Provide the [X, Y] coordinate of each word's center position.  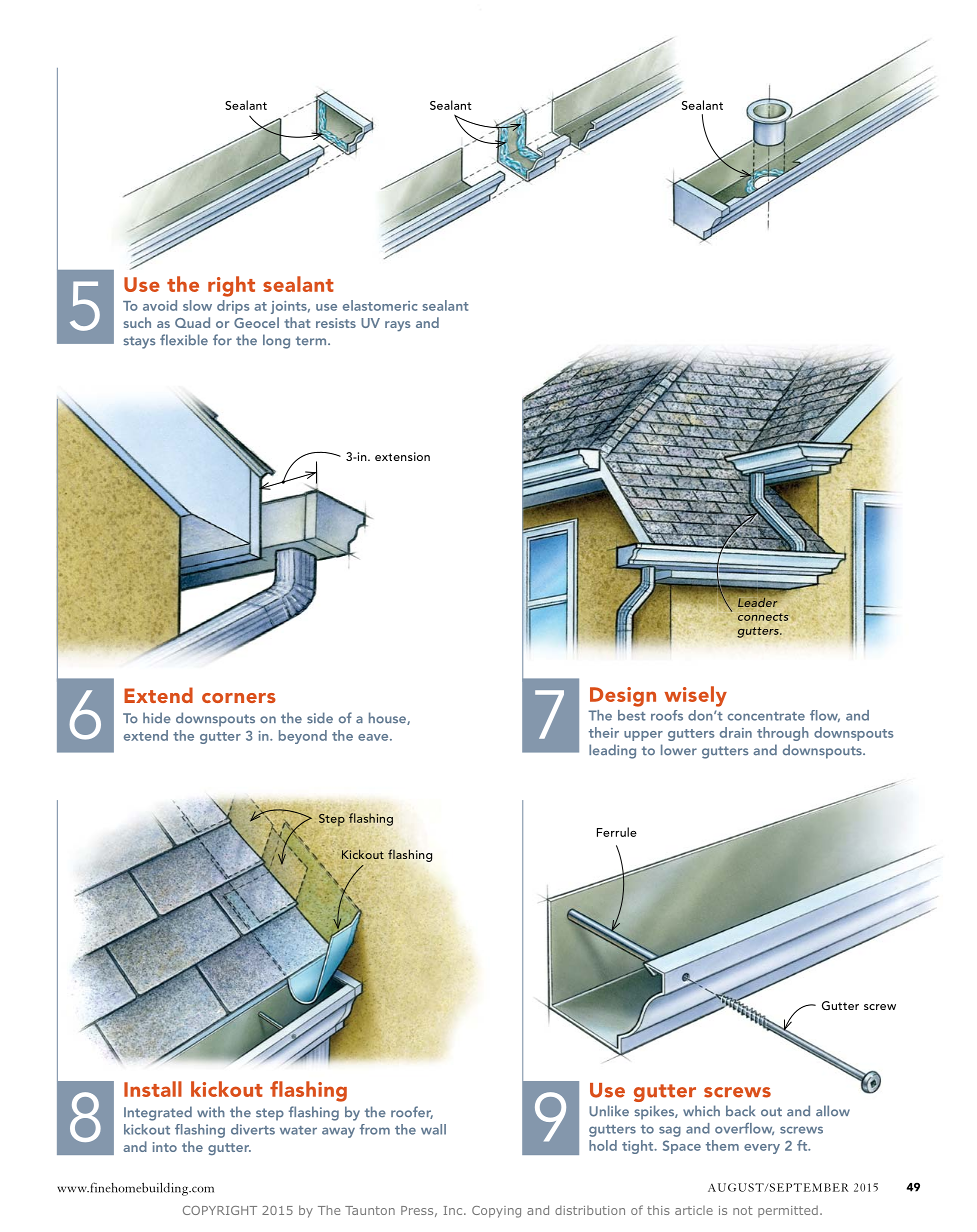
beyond [303, 737]
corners [239, 698]
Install [153, 1089]
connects [763, 617]
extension [402, 456]
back [740, 1110]
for [222, 339]
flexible [184, 340]
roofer [412, 1112]
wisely [695, 696]
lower [679, 750]
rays [397, 326]
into [165, 1147]
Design [623, 697]
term [312, 341]
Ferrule [617, 832]
